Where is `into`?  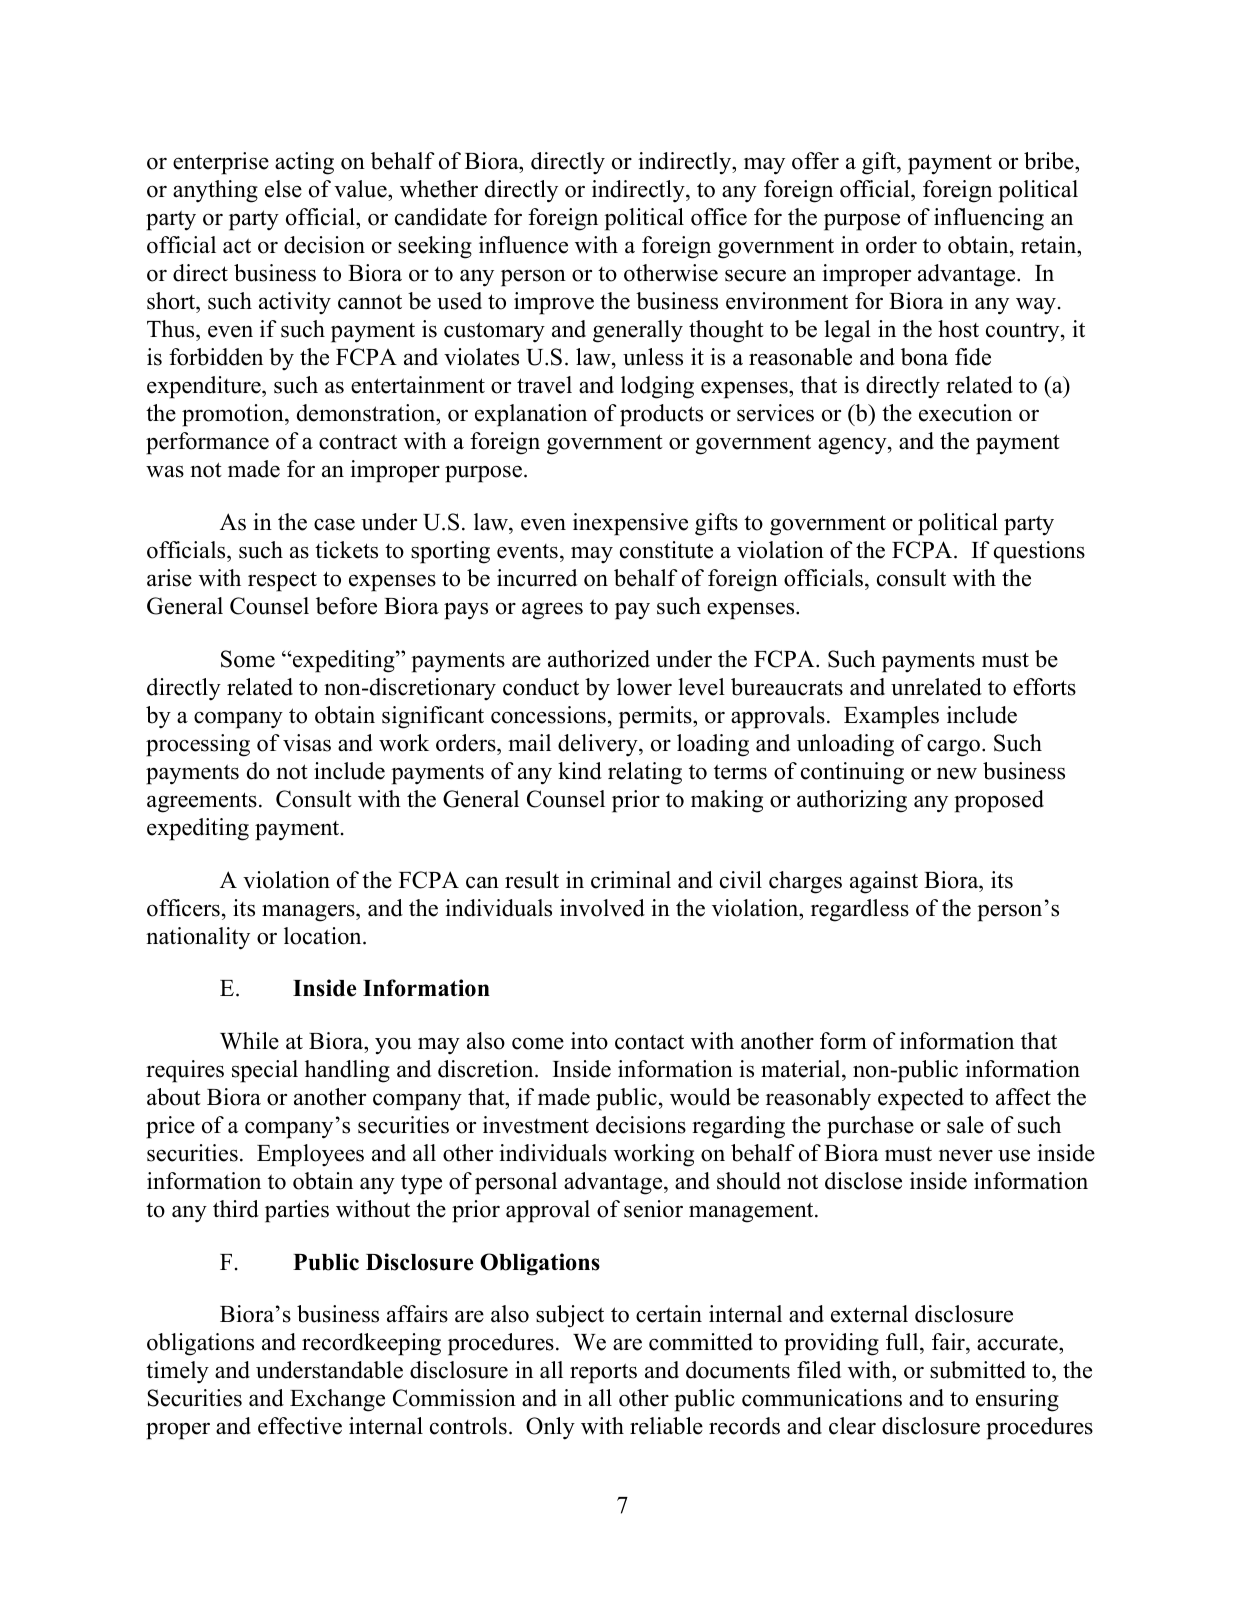 into is located at coordinates (589, 1041).
